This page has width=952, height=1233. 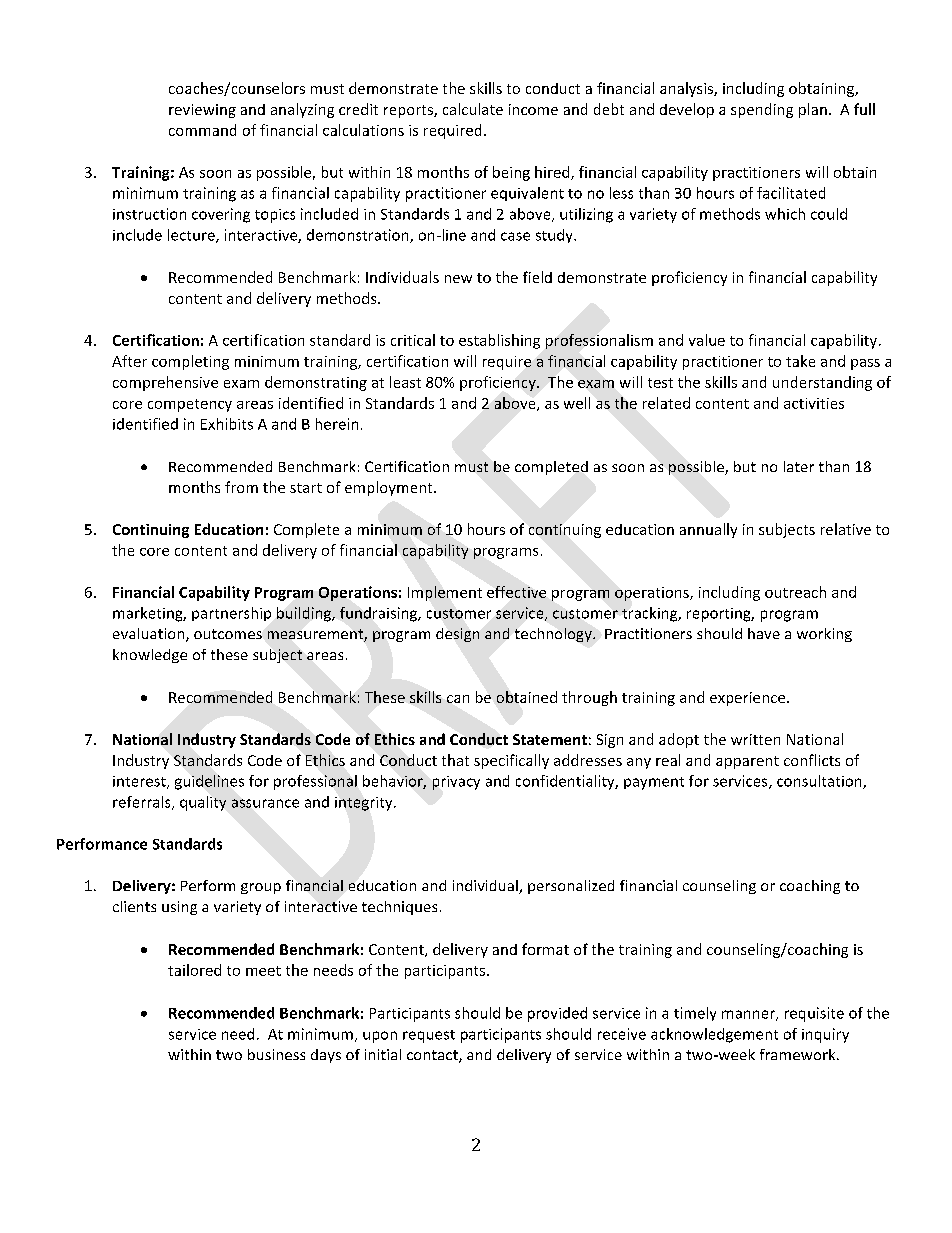 What do you see at coordinates (557, 1014) in the page?
I see `provided` at bounding box center [557, 1014].
